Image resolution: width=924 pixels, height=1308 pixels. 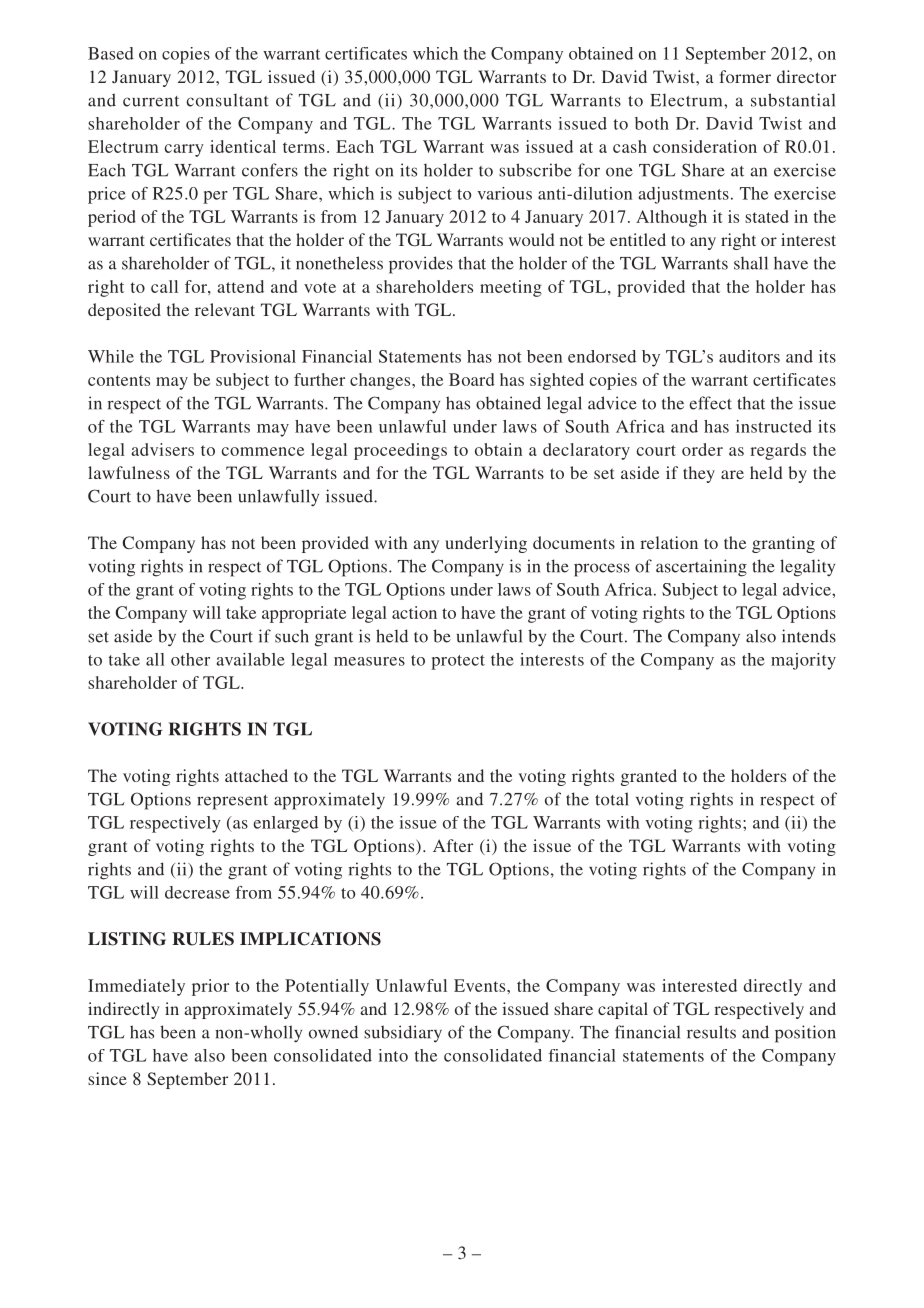 I want to click on effect, so click(x=710, y=403).
